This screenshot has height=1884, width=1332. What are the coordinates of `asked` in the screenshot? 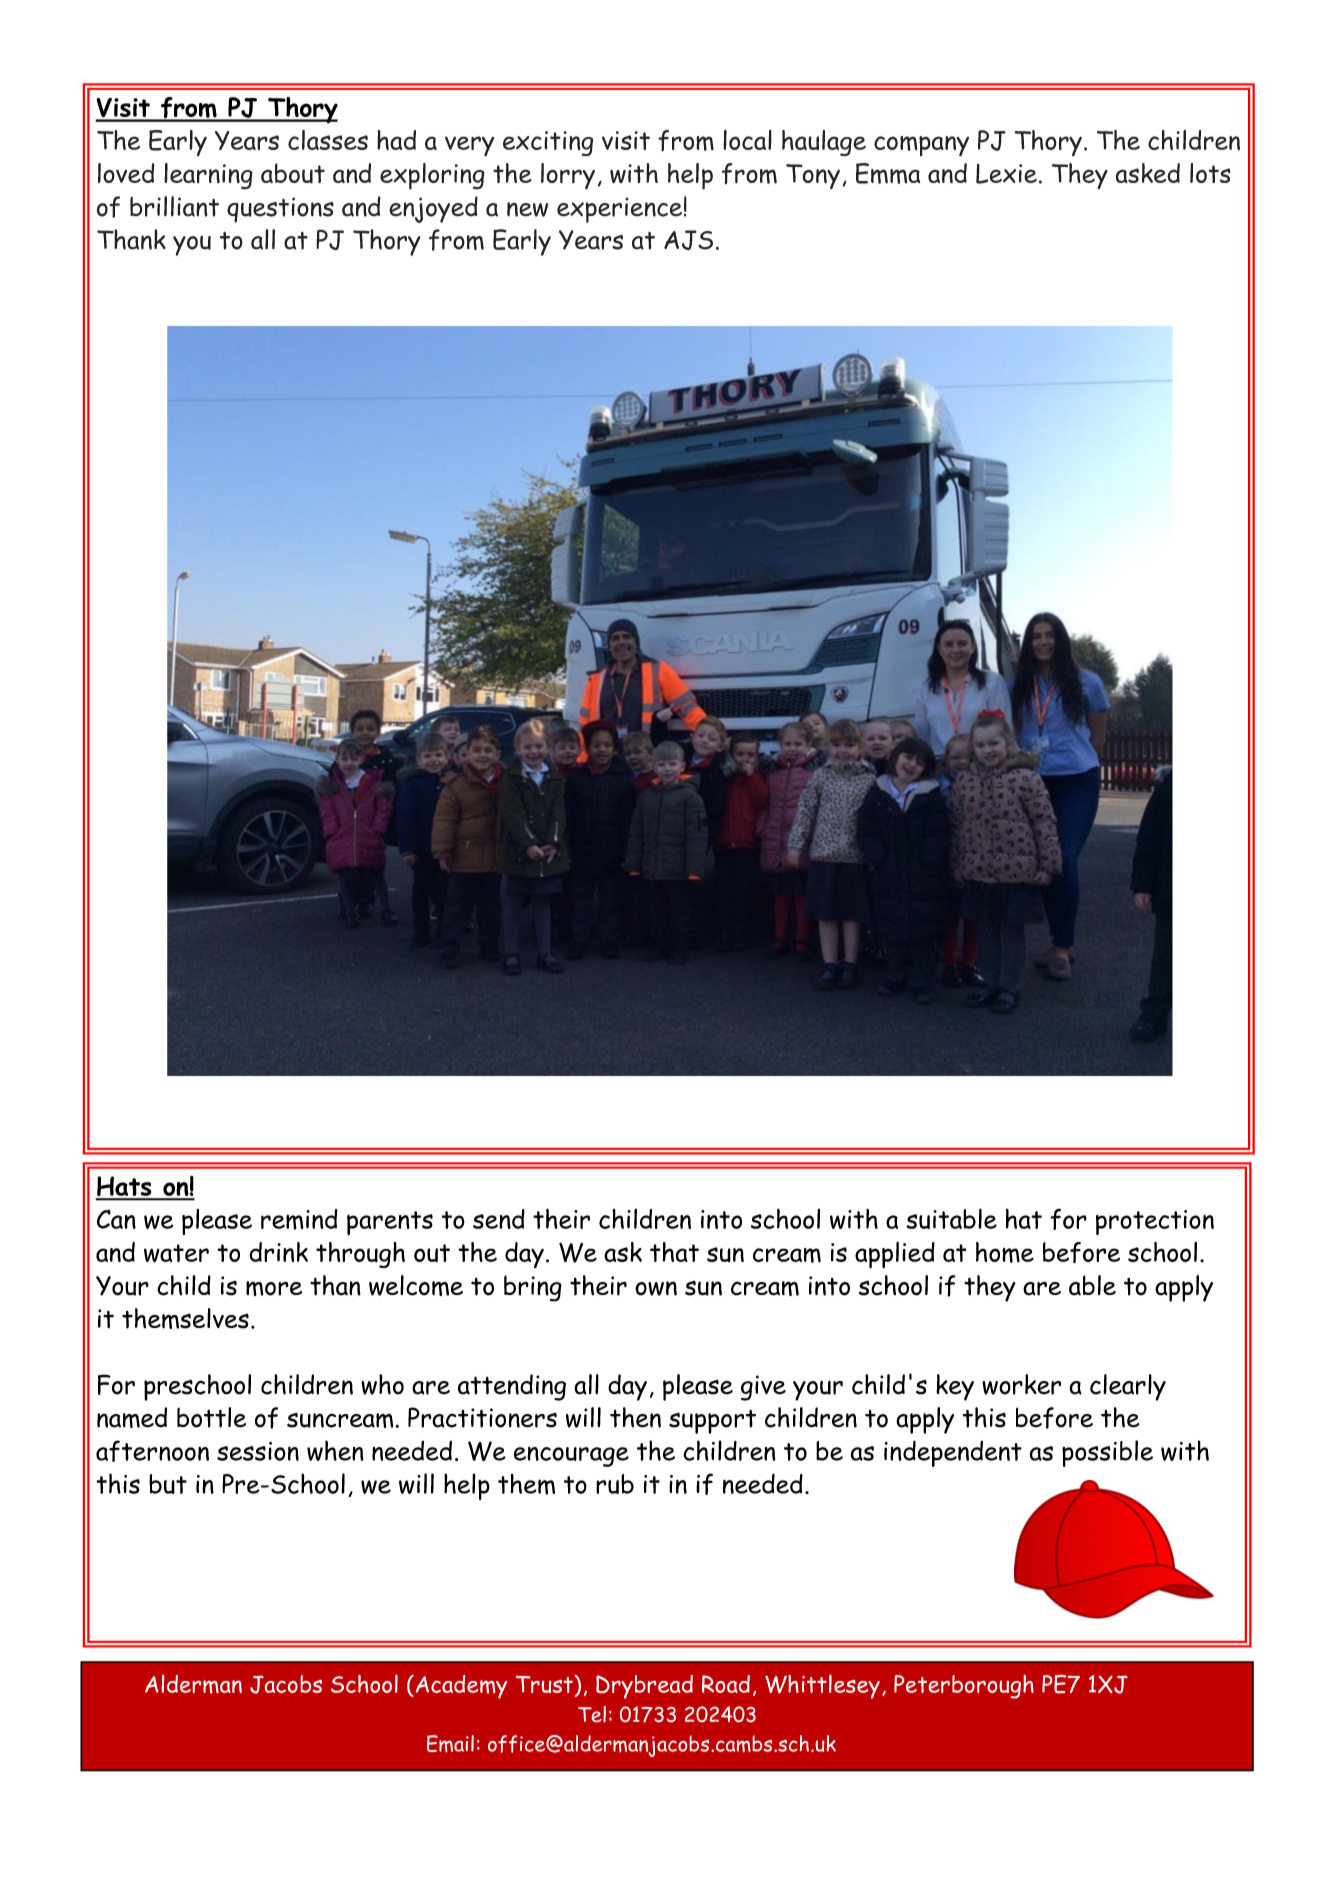 It's located at (1148, 173).
